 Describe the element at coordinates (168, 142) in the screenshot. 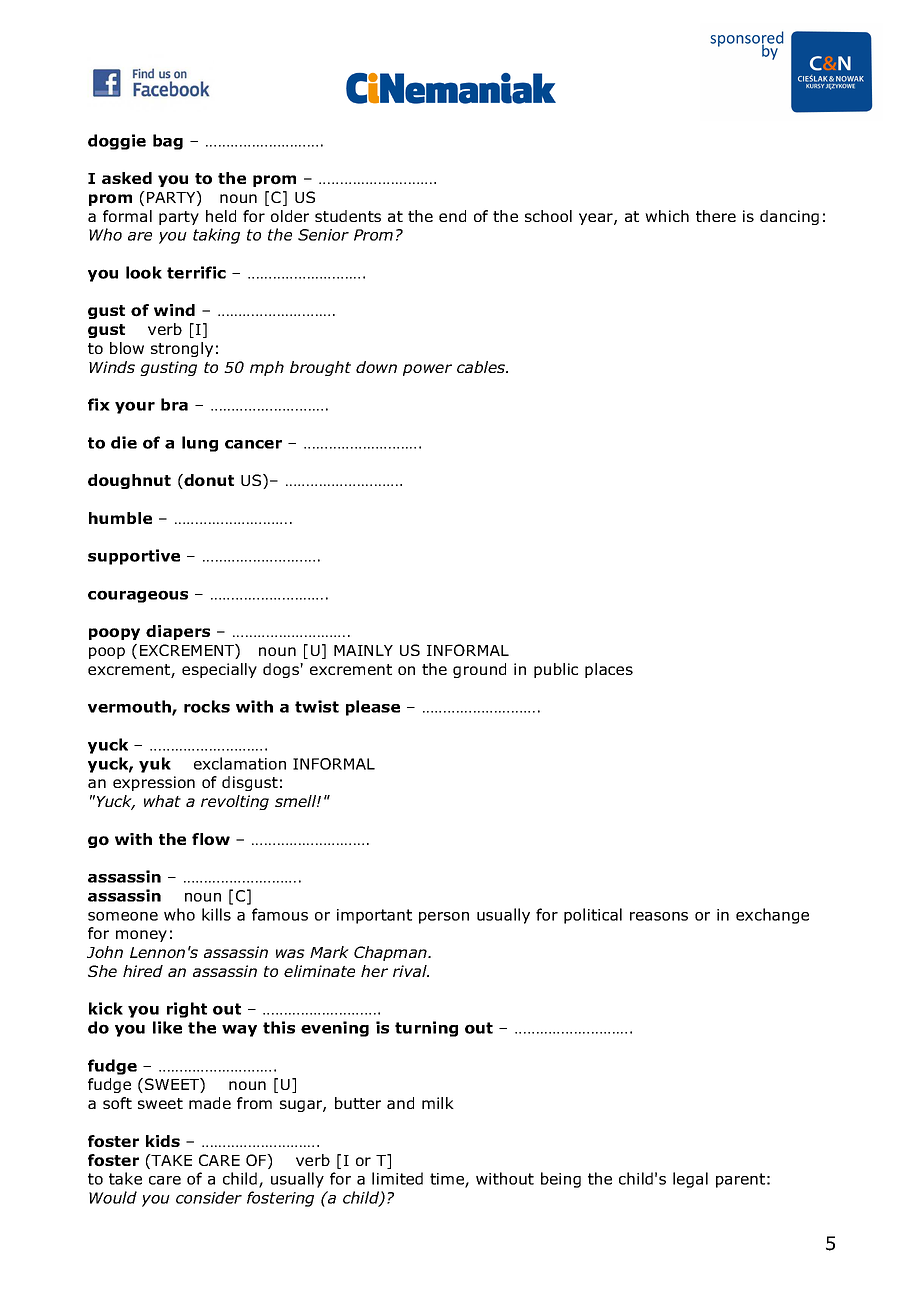

I see `bag` at that location.
